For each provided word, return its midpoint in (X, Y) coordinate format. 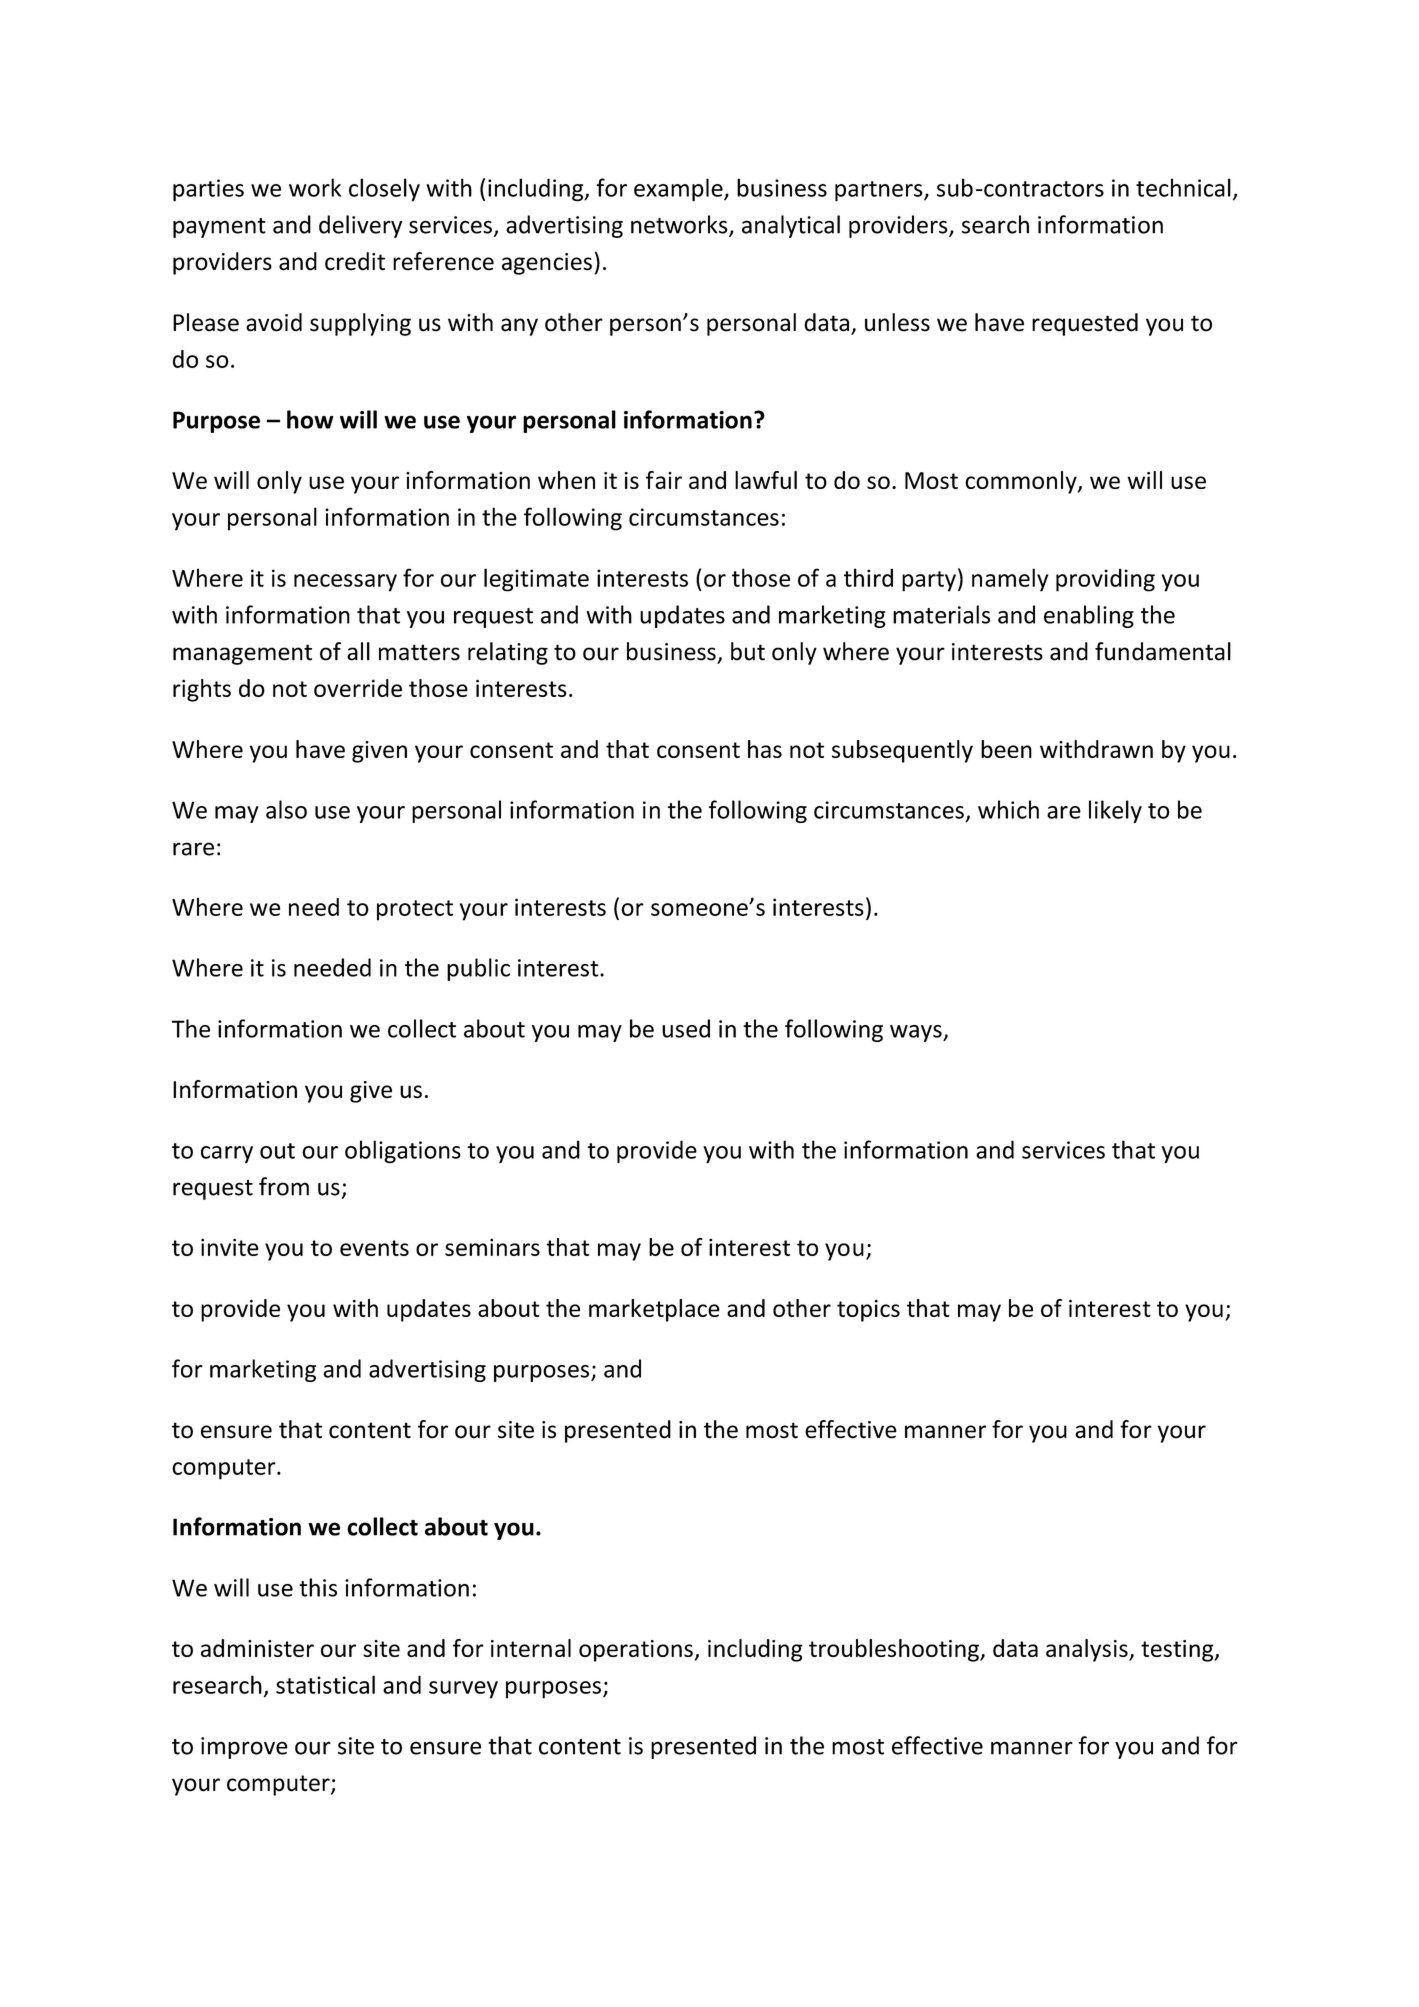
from (284, 1186)
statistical (325, 1684)
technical (1183, 187)
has (765, 749)
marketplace (654, 1310)
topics (868, 1311)
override (358, 688)
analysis (1088, 1650)
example (679, 190)
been (1006, 749)
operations (637, 1651)
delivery (360, 226)
